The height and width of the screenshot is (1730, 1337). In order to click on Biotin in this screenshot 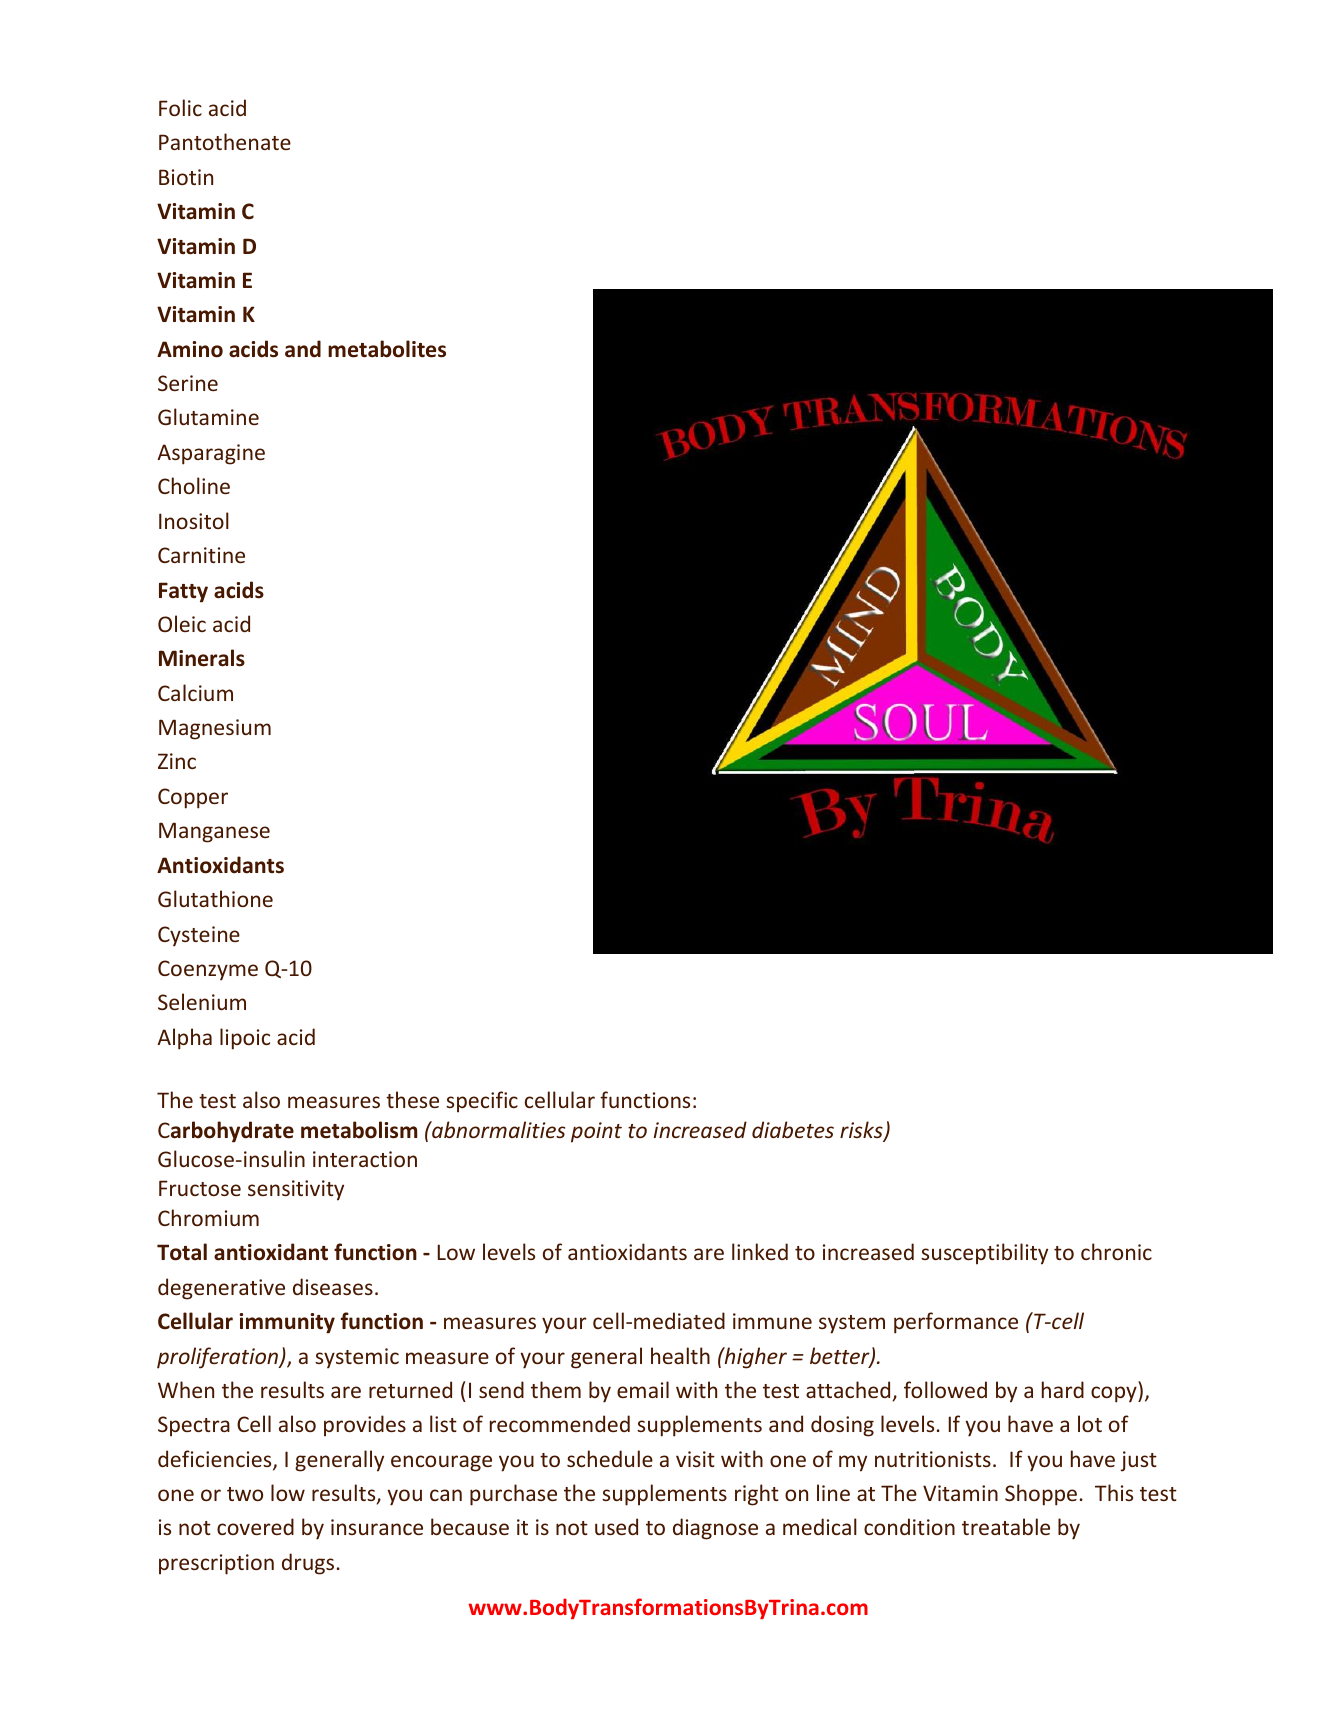, I will do `click(186, 177)`.
